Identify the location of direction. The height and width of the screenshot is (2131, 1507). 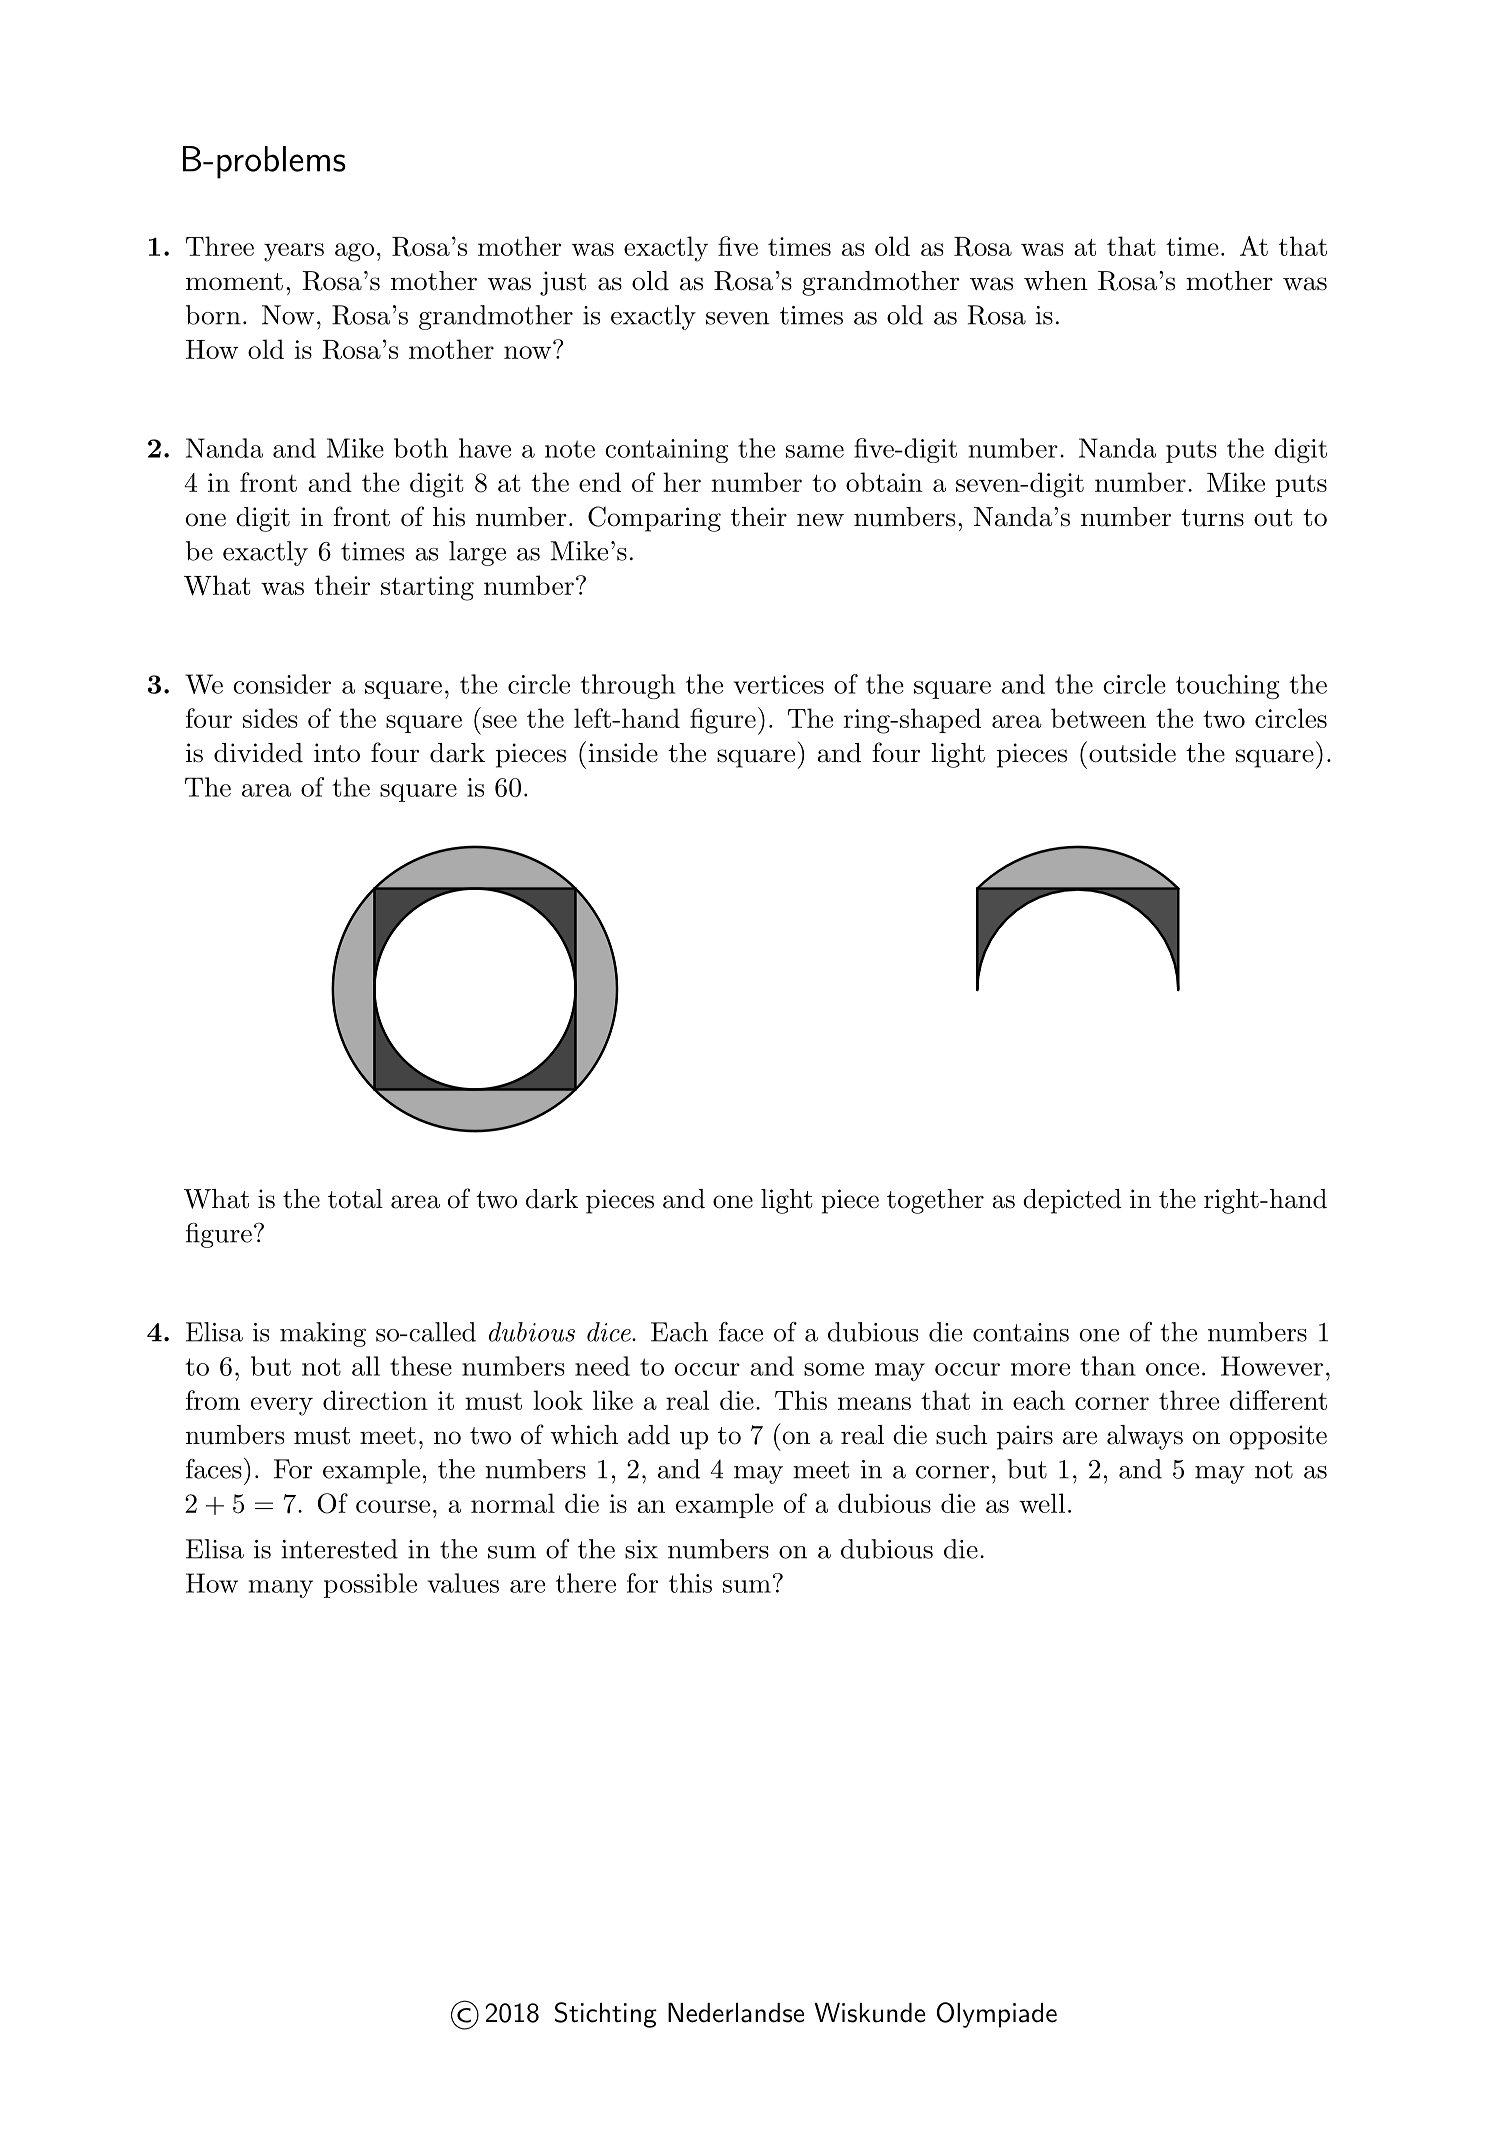
(375, 1400).
